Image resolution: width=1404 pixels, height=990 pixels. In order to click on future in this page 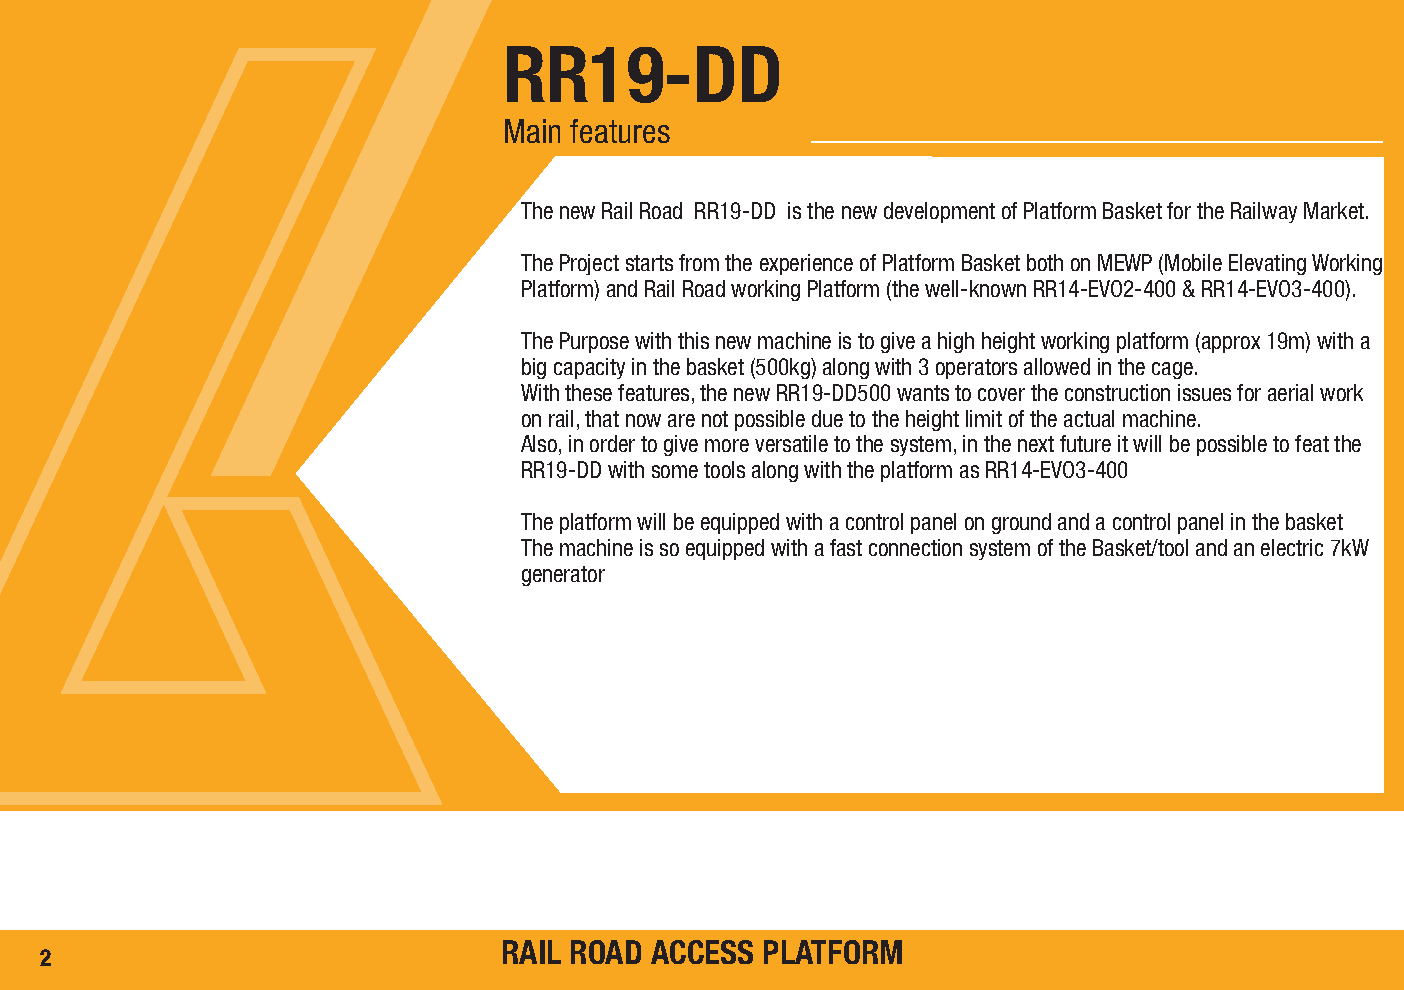, I will do `click(1085, 443)`.
